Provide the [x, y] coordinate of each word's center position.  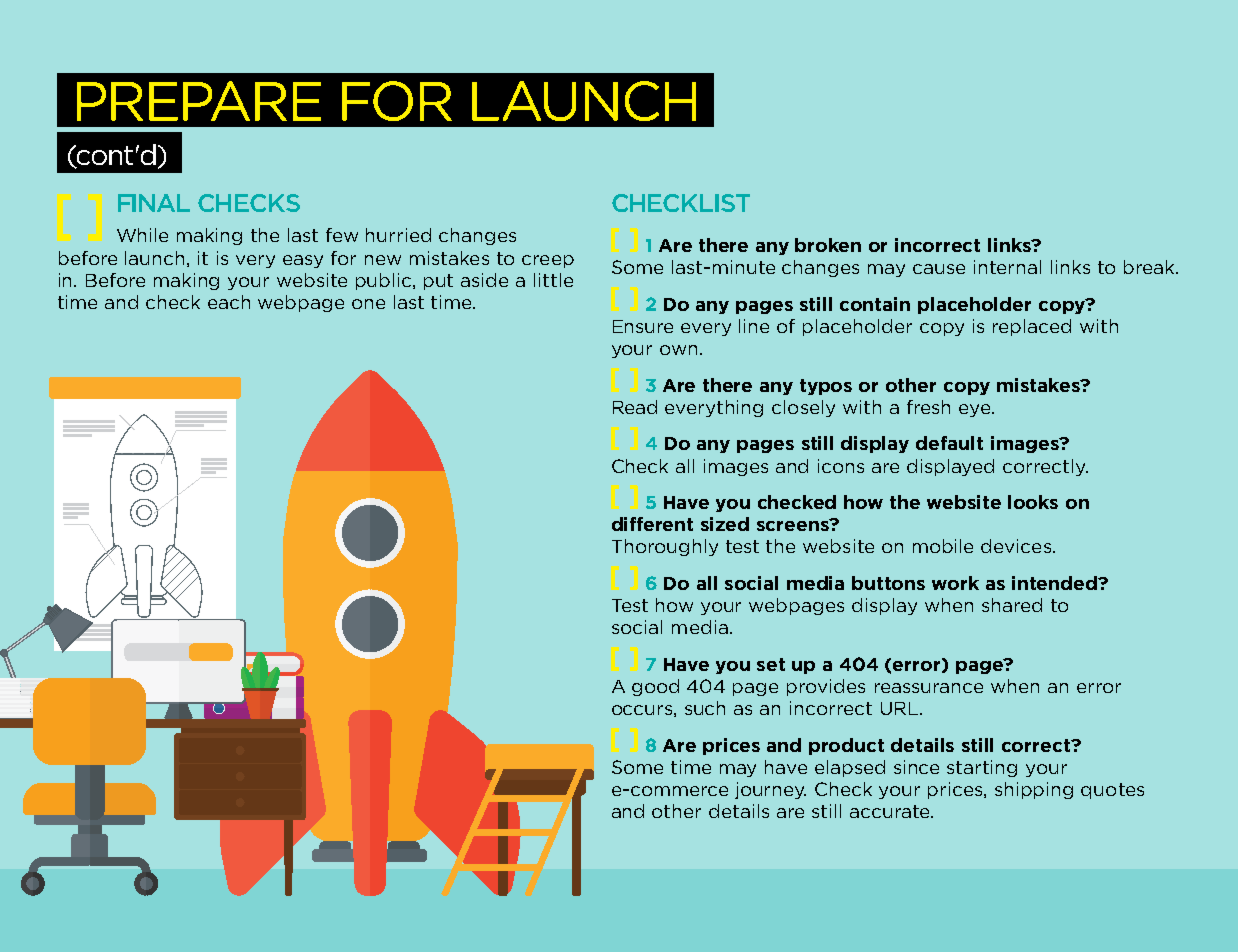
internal [1007, 267]
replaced [1032, 327]
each [229, 302]
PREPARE [199, 101]
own [678, 350]
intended [1056, 583]
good [655, 687]
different [652, 524]
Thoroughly [665, 547]
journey [770, 790]
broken [828, 245]
